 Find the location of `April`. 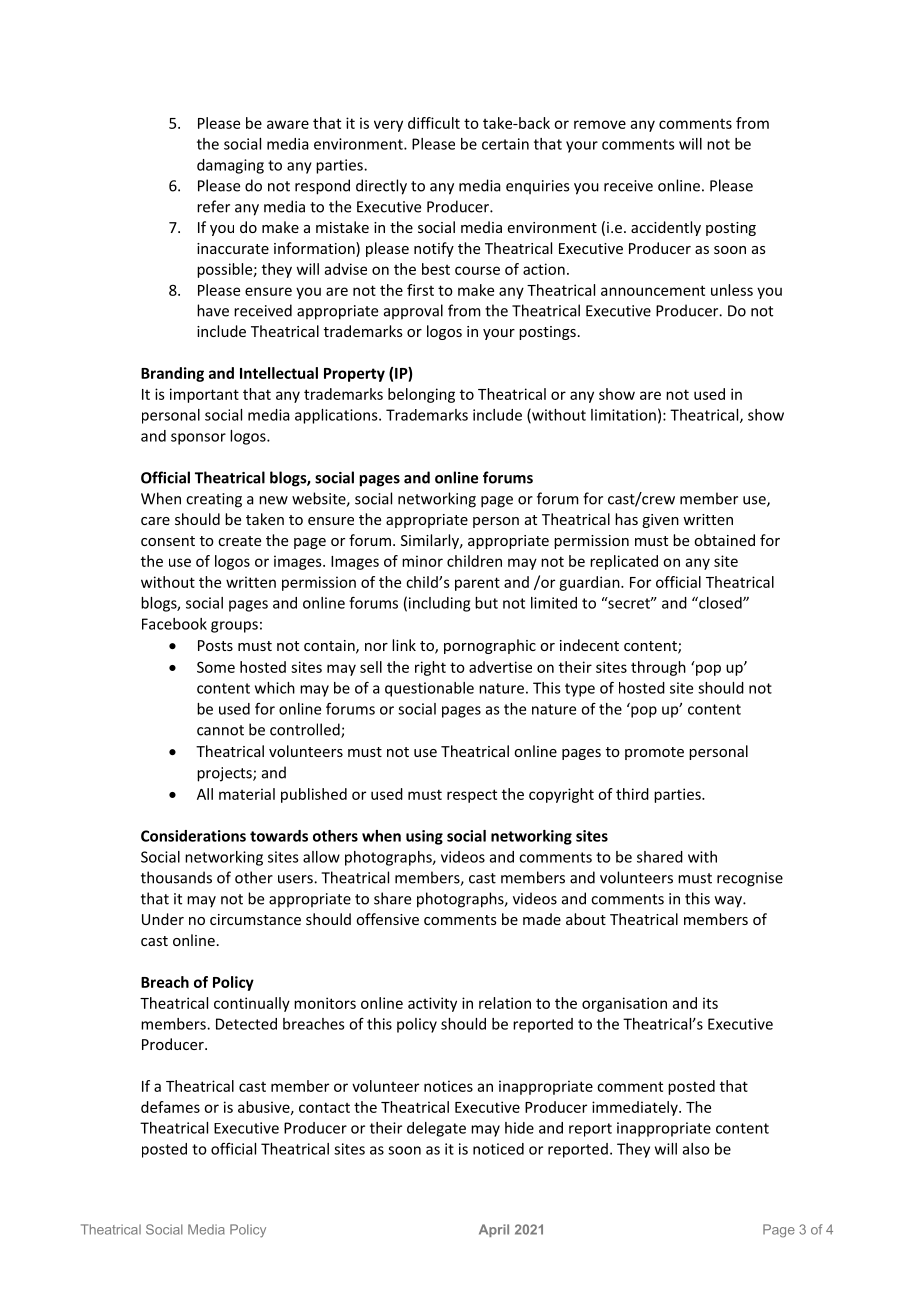

April is located at coordinates (494, 1230).
